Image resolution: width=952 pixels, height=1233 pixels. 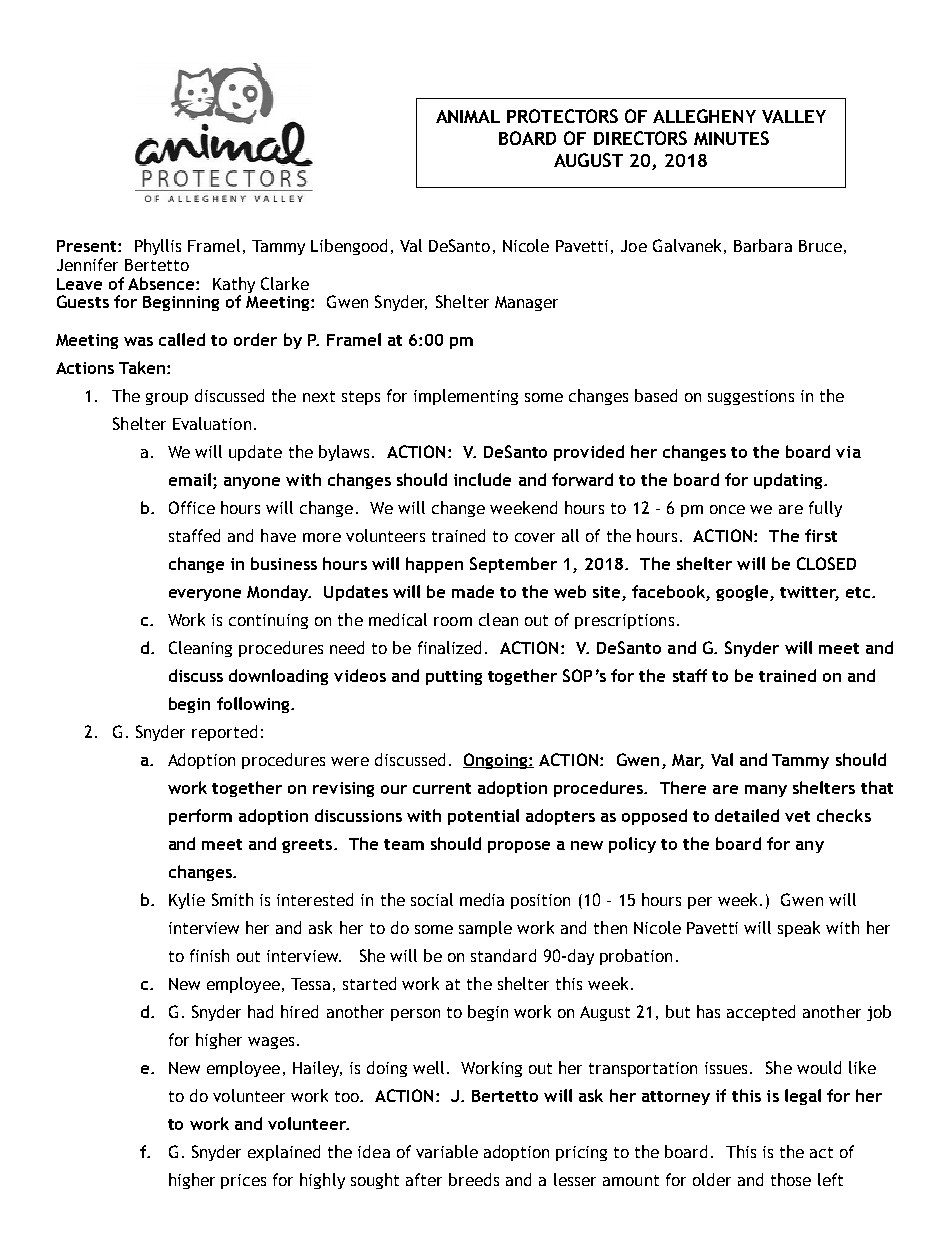 I want to click on Phyllis, so click(x=158, y=247).
